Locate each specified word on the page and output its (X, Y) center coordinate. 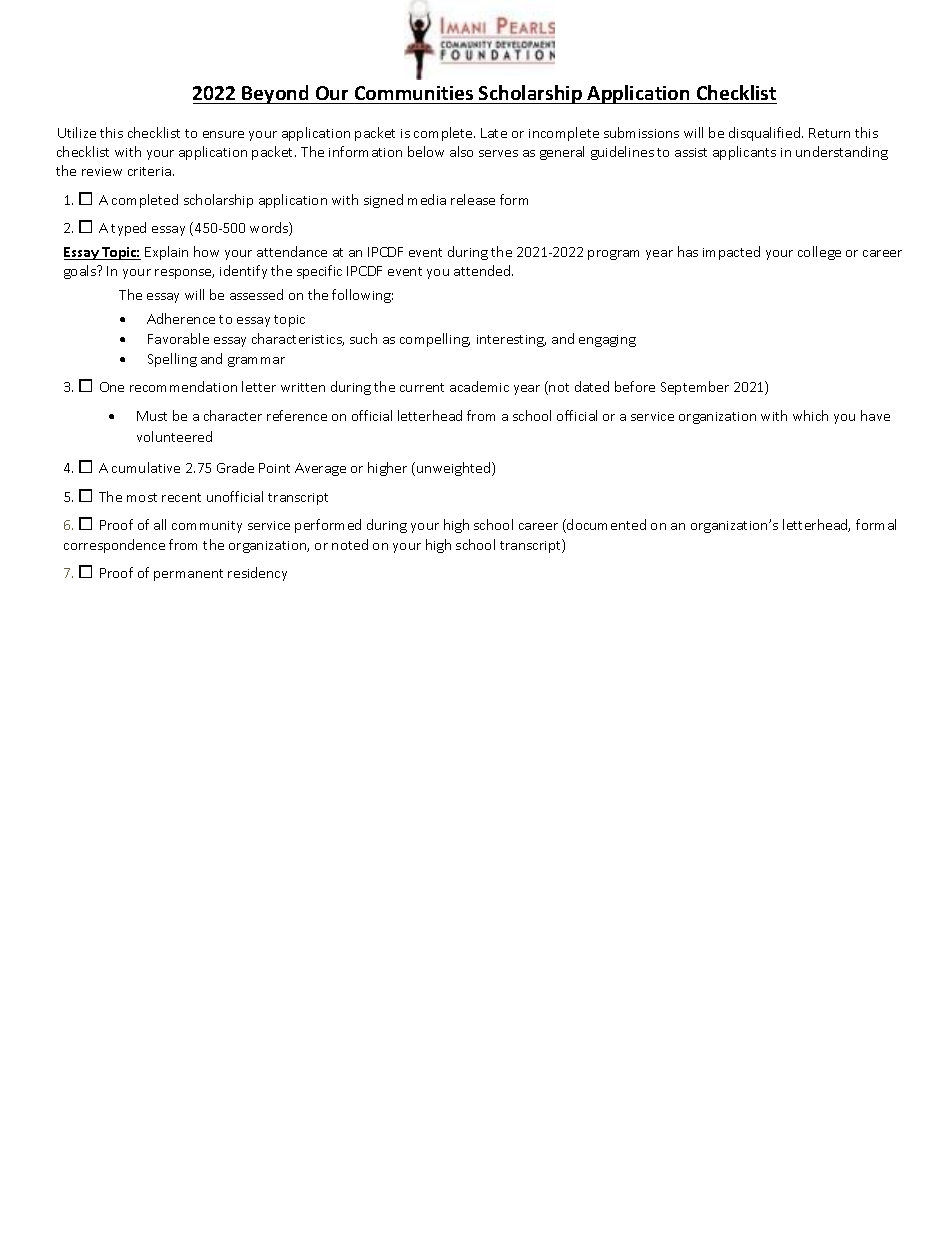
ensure (223, 134)
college (819, 253)
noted (350, 544)
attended (483, 270)
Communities (414, 93)
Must (152, 416)
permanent (188, 575)
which (810, 415)
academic (479, 386)
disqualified (766, 134)
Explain (166, 253)
